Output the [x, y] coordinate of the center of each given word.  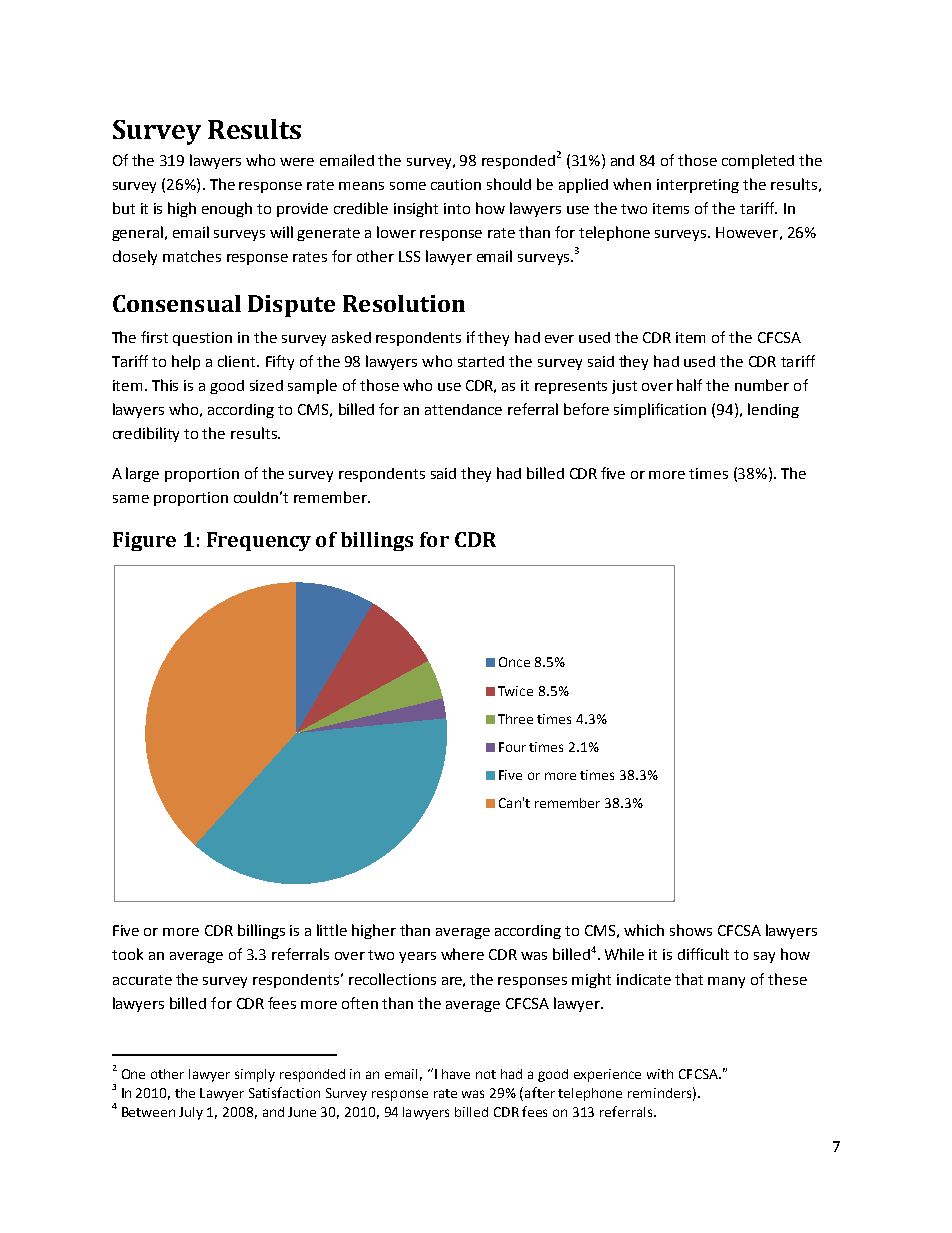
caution [456, 184]
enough [227, 209]
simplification [660, 410]
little [332, 930]
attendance [463, 409]
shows [691, 930]
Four [512, 747]
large [142, 474]
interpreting [698, 186]
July [191, 1113]
